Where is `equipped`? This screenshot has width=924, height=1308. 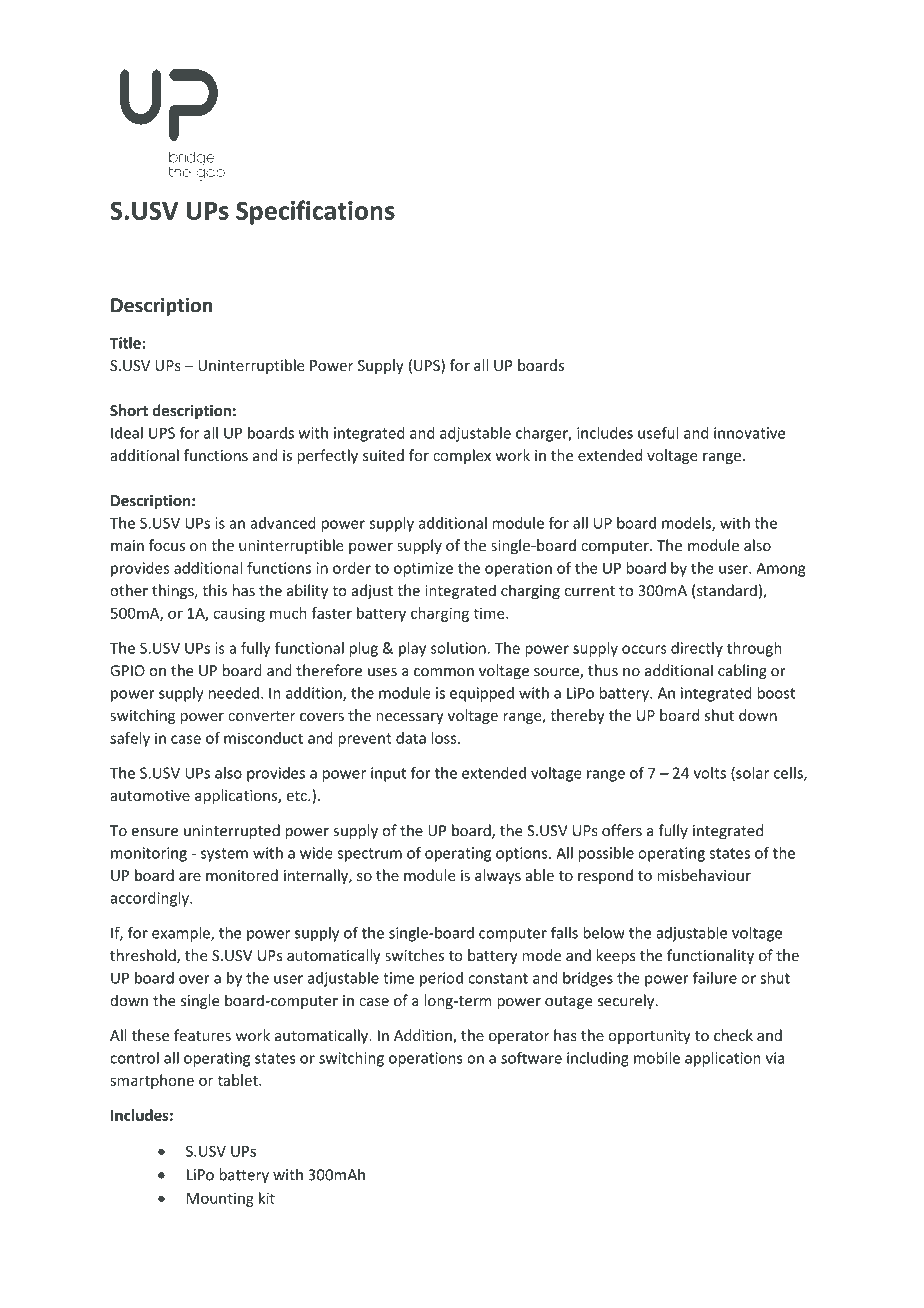 equipped is located at coordinates (482, 694).
